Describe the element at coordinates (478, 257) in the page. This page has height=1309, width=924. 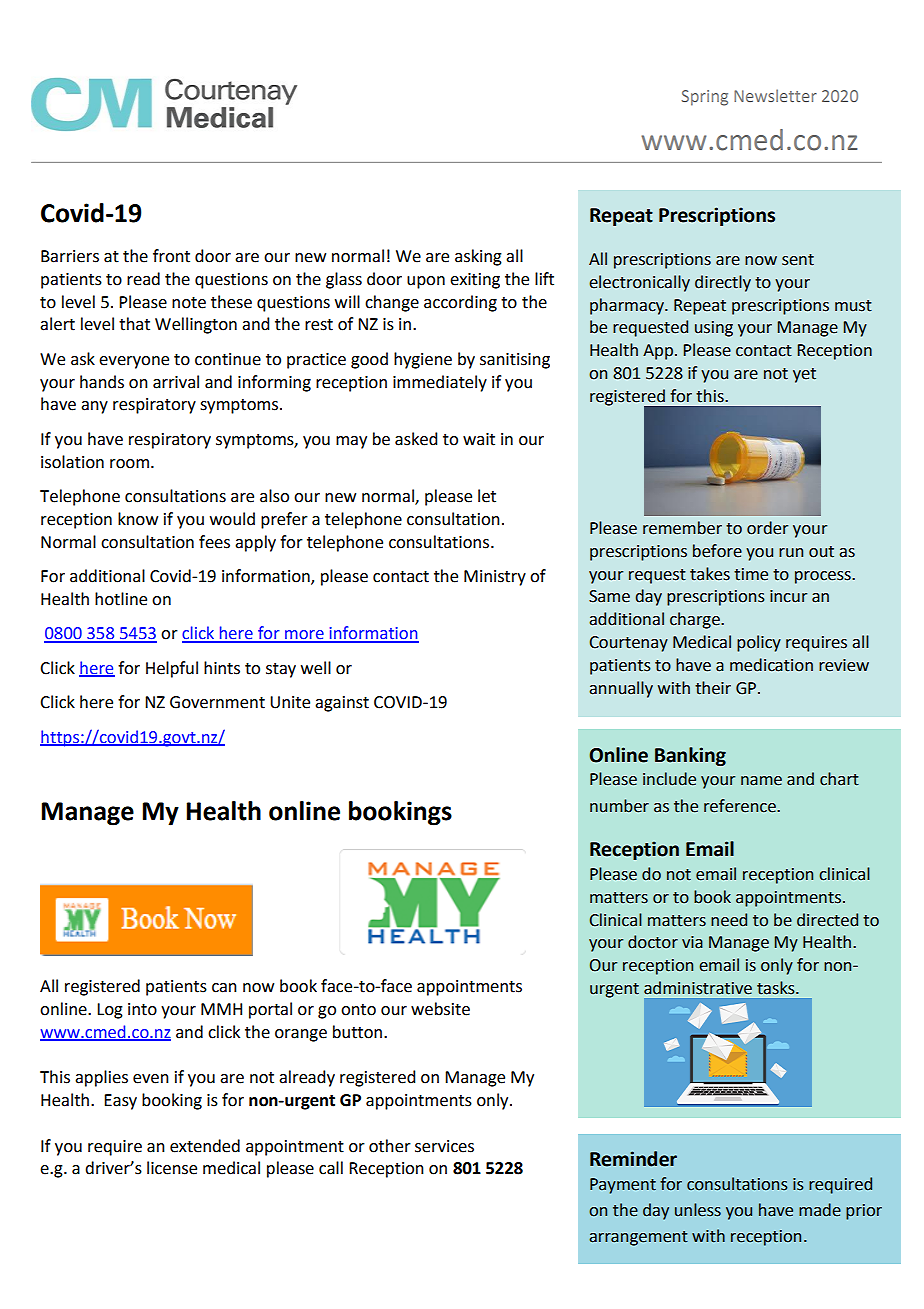
I see `asking` at that location.
